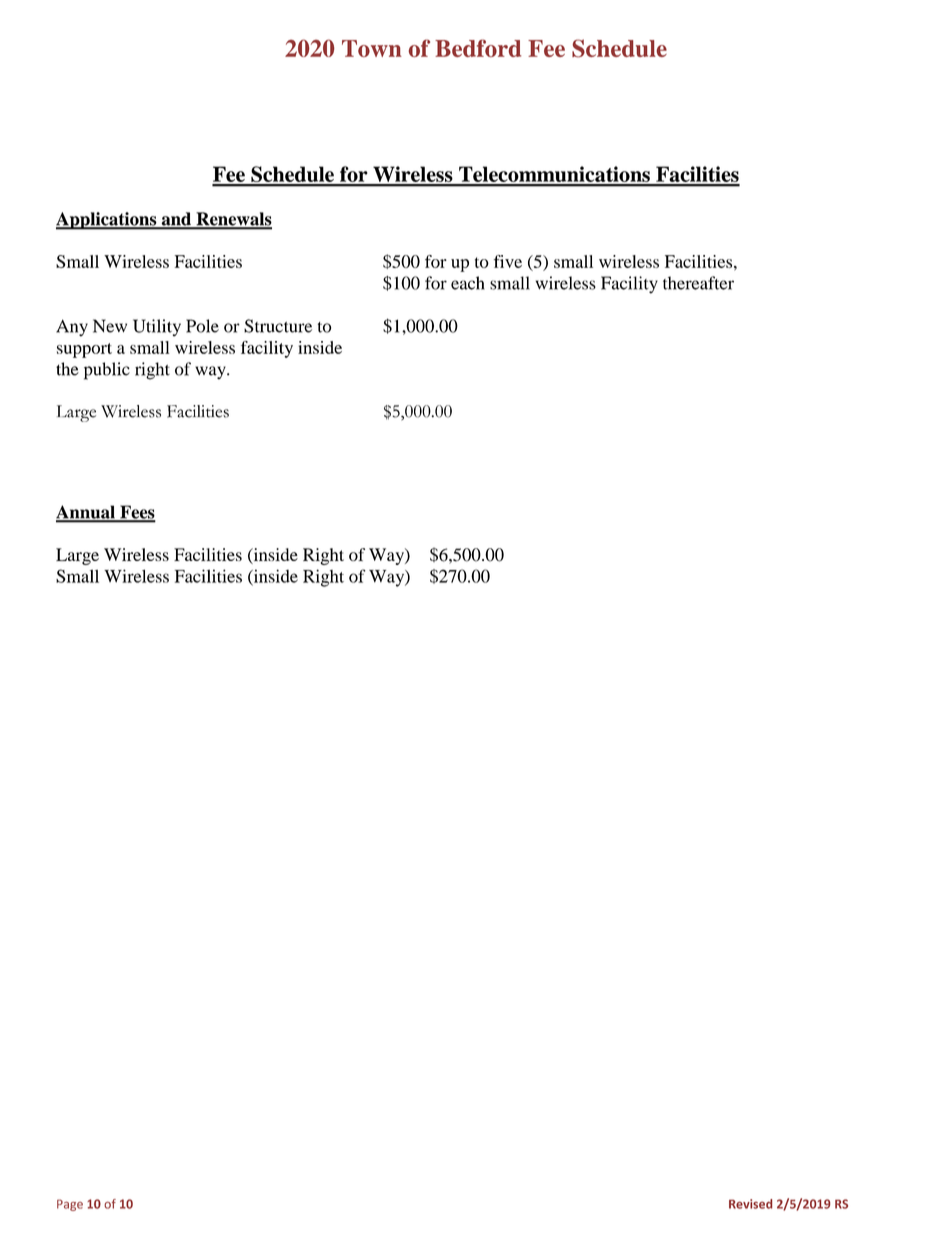 This document has width=952, height=1233. What do you see at coordinates (372, 48) in the document?
I see `Town` at bounding box center [372, 48].
